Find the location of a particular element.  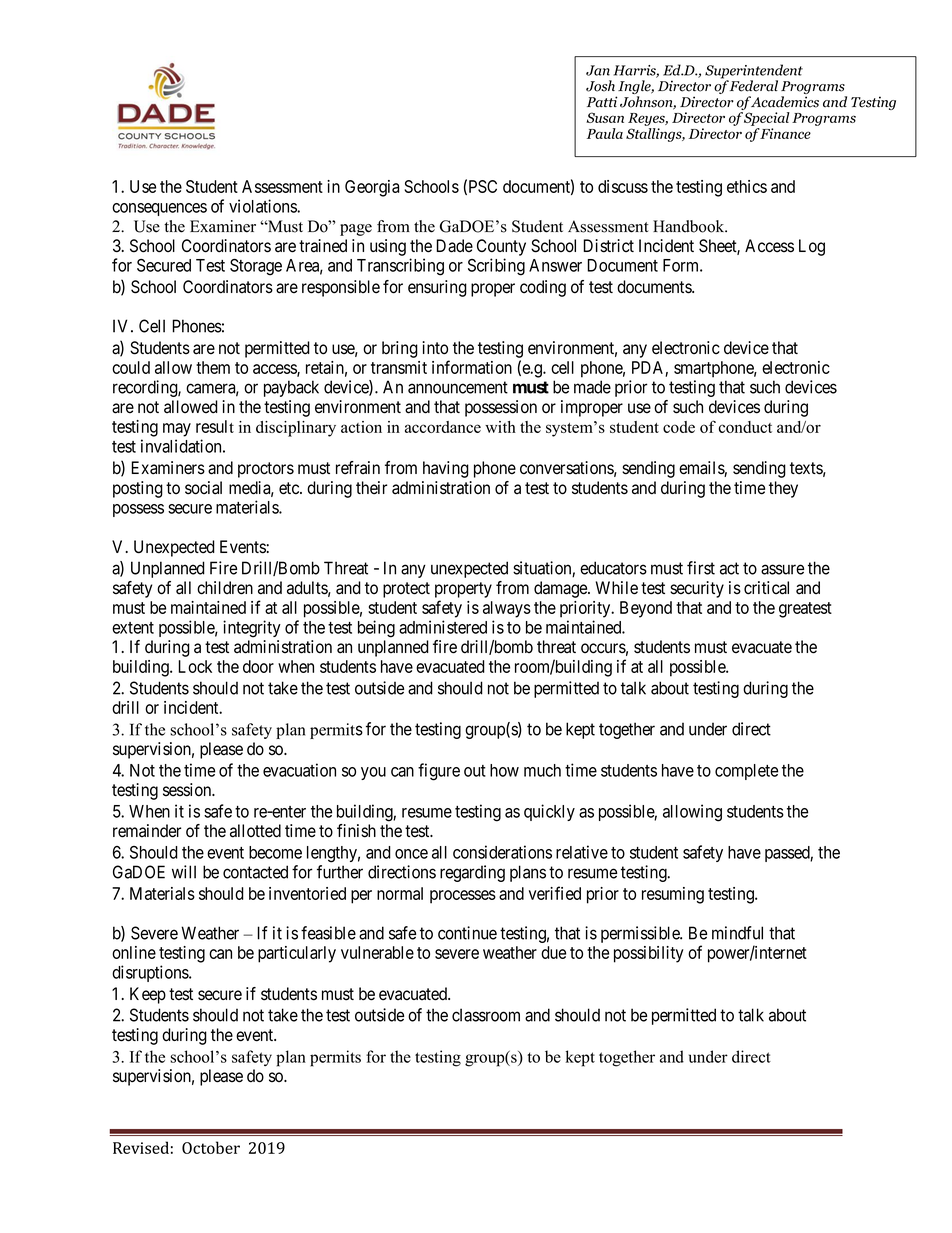

social is located at coordinates (203, 488).
